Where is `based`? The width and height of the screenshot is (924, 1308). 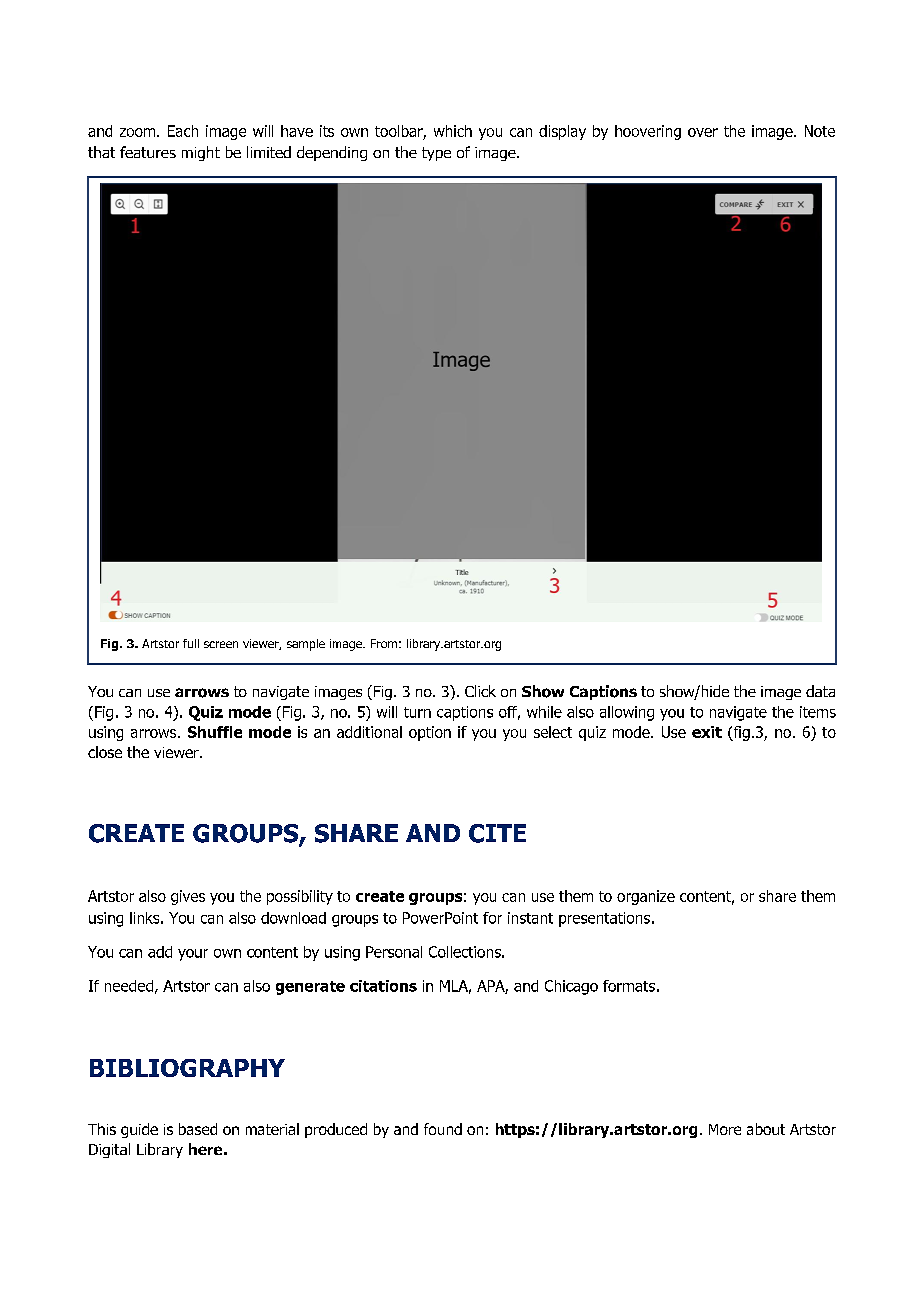
based is located at coordinates (198, 1129).
